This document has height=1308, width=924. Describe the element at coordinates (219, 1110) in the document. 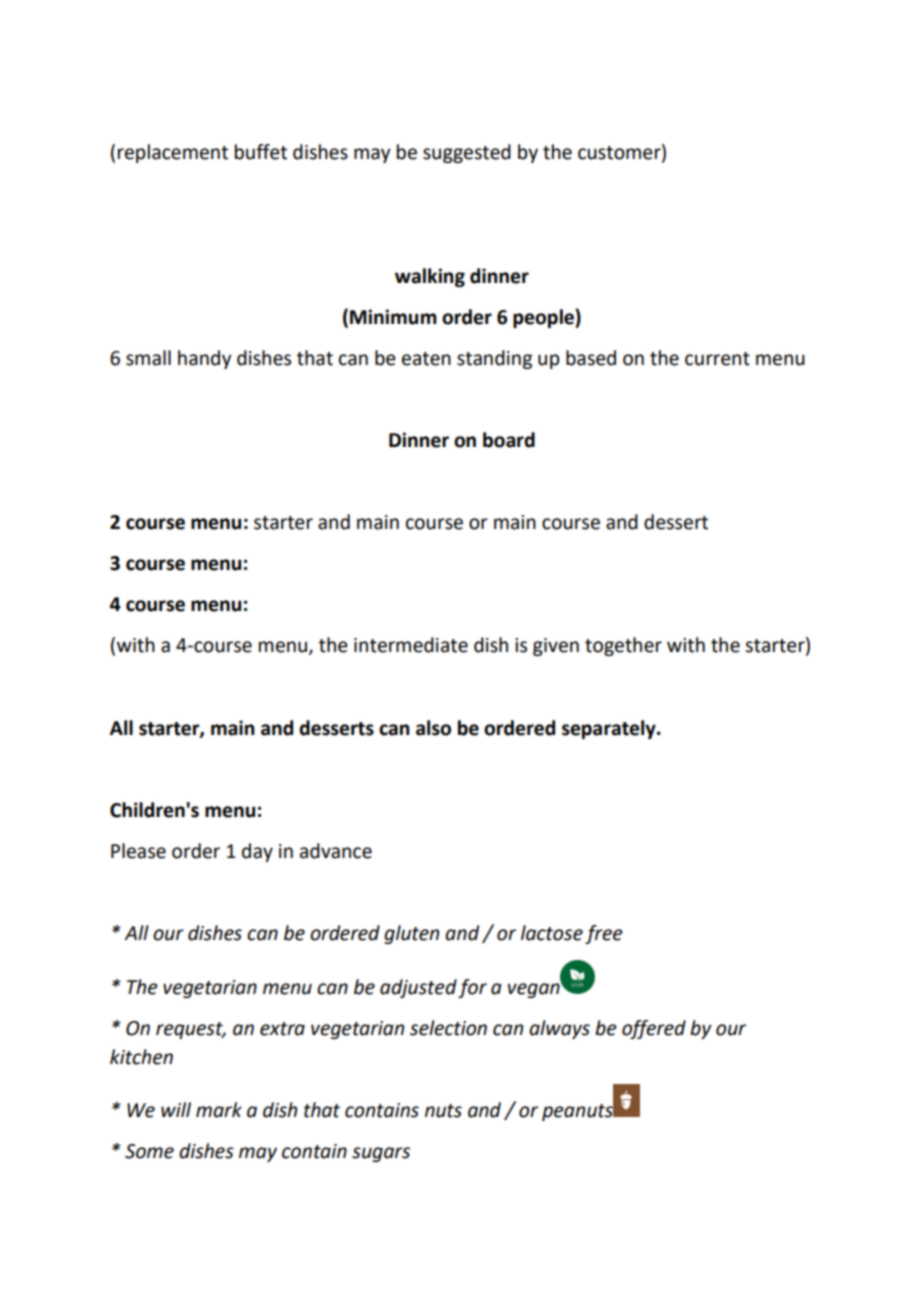

I see `mark` at that location.
